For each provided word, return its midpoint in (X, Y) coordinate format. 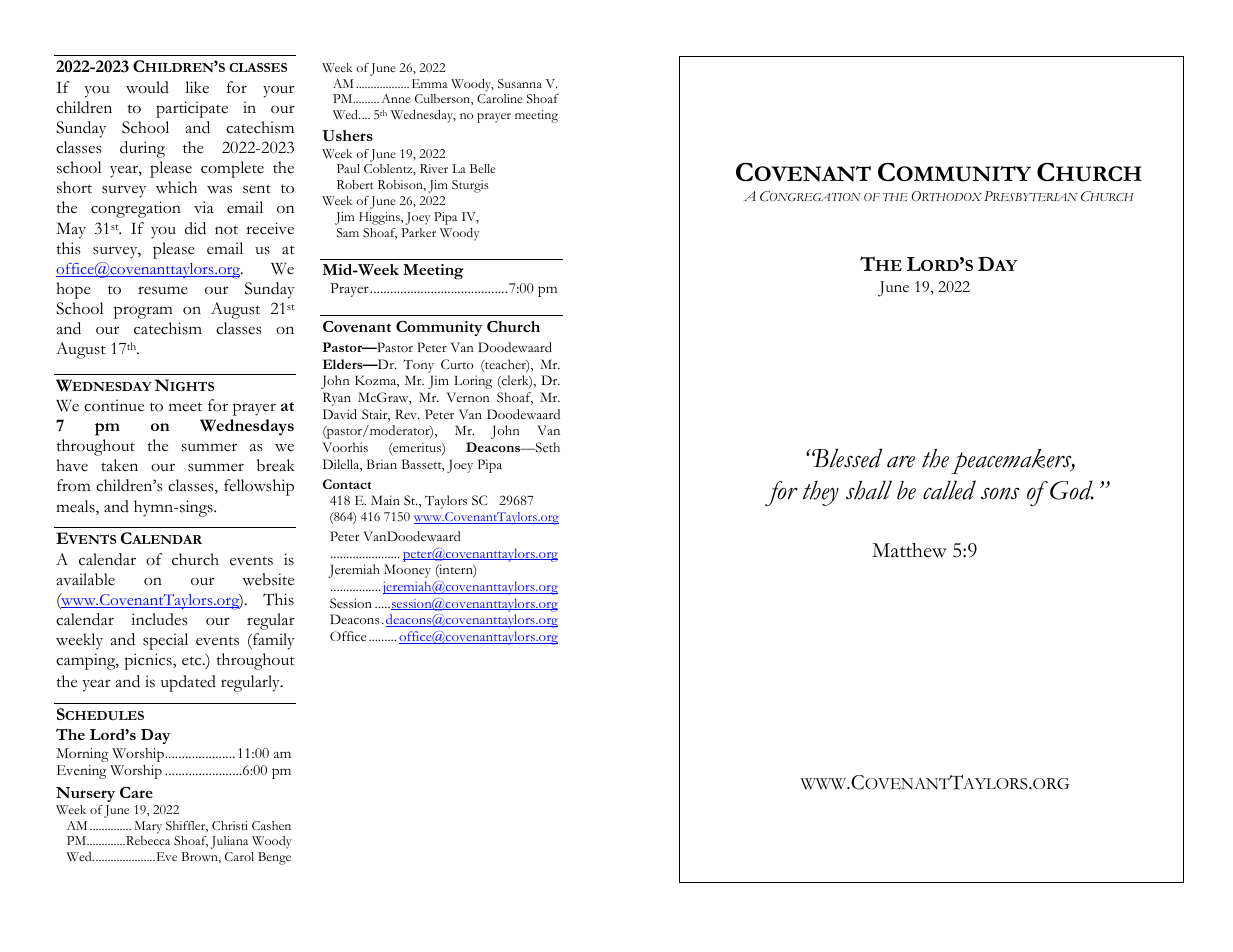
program (143, 312)
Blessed (847, 458)
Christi (230, 825)
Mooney (407, 571)
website (268, 579)
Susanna (520, 84)
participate (192, 109)
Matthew (909, 550)
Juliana (229, 842)
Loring (473, 382)
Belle (482, 168)
